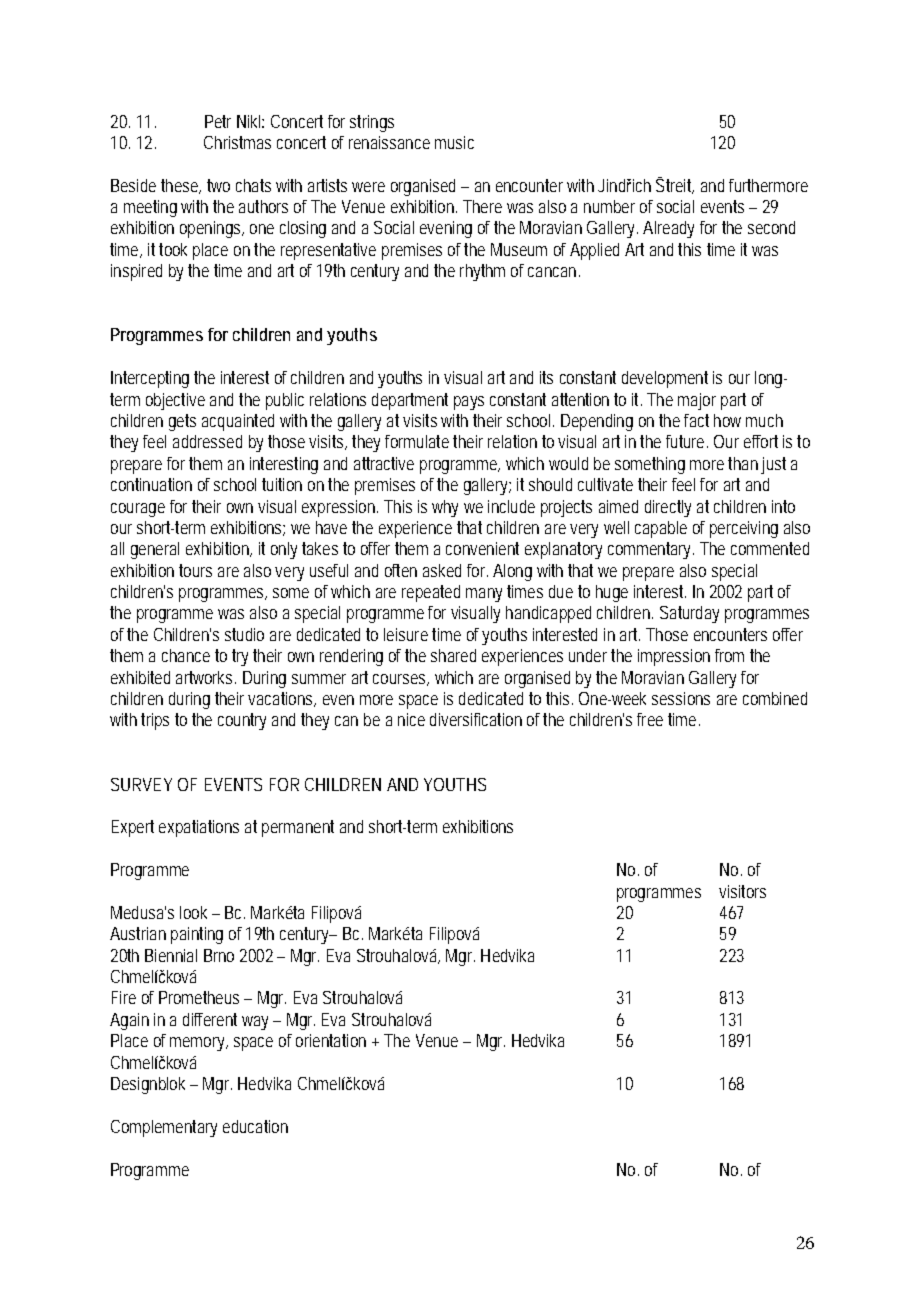 The image size is (924, 1308). I want to click on Christmas, so click(237, 142).
